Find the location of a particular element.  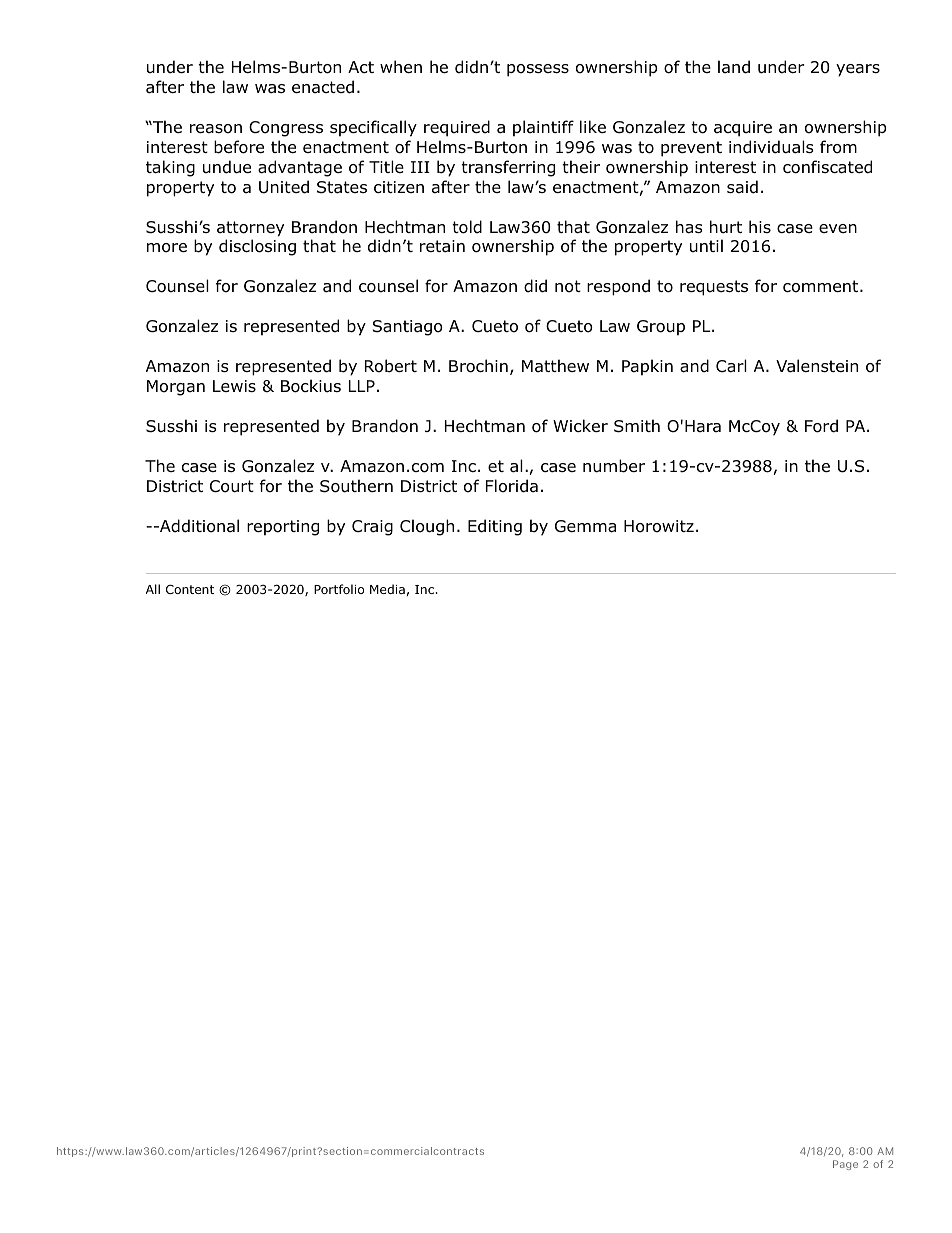

reporting is located at coordinates (283, 528).
